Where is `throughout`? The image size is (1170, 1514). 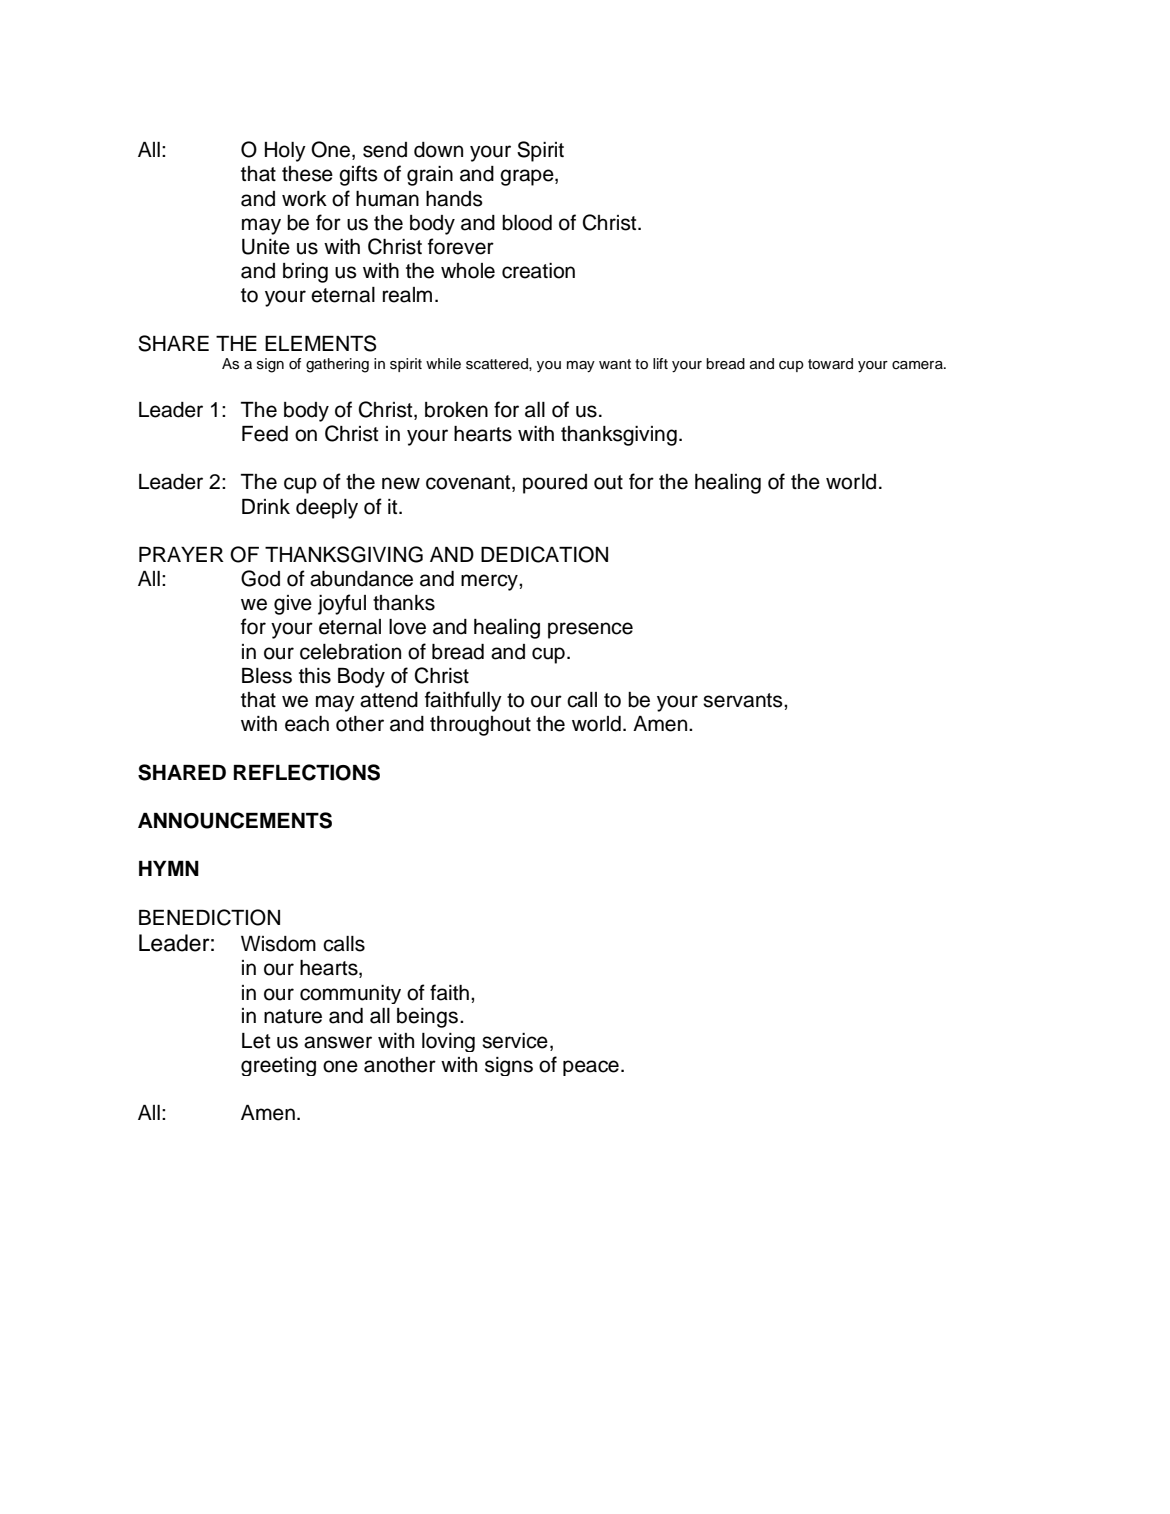 throughout is located at coordinates (480, 726).
